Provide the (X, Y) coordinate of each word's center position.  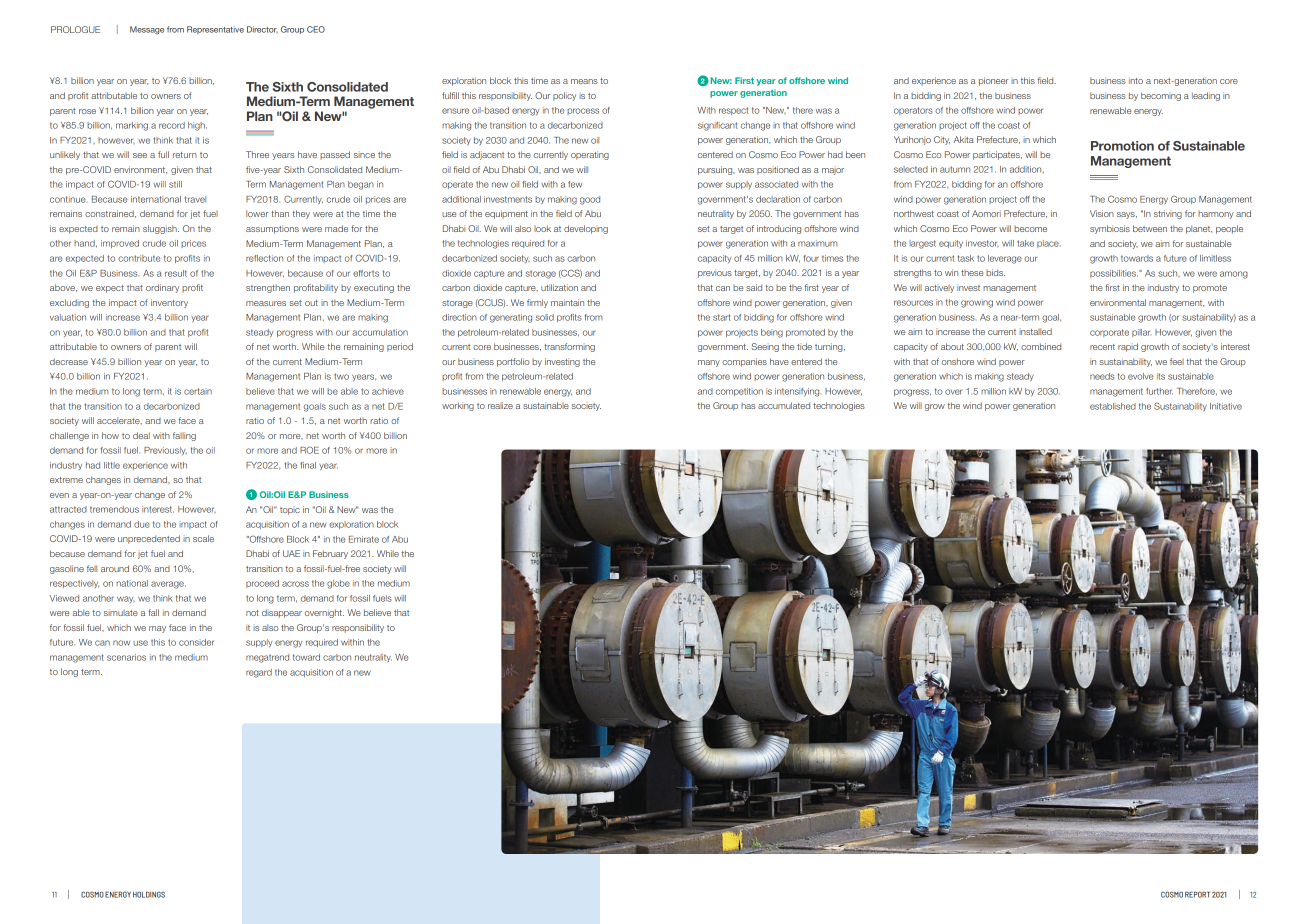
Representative (215, 30)
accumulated (784, 405)
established (1113, 406)
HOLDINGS (149, 894)
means (584, 81)
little (112, 465)
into (1136, 80)
